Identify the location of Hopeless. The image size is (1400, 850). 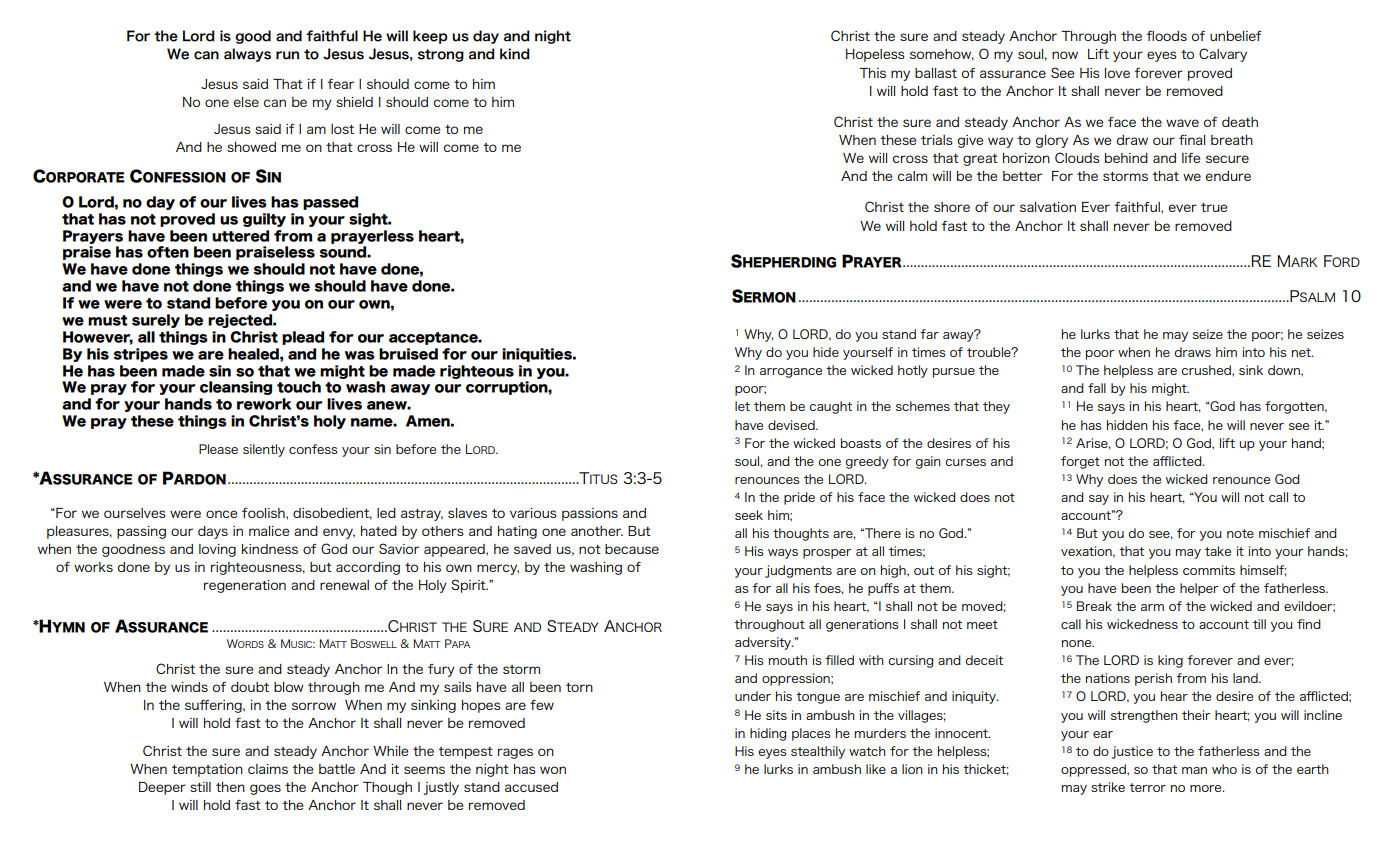
(875, 55).
